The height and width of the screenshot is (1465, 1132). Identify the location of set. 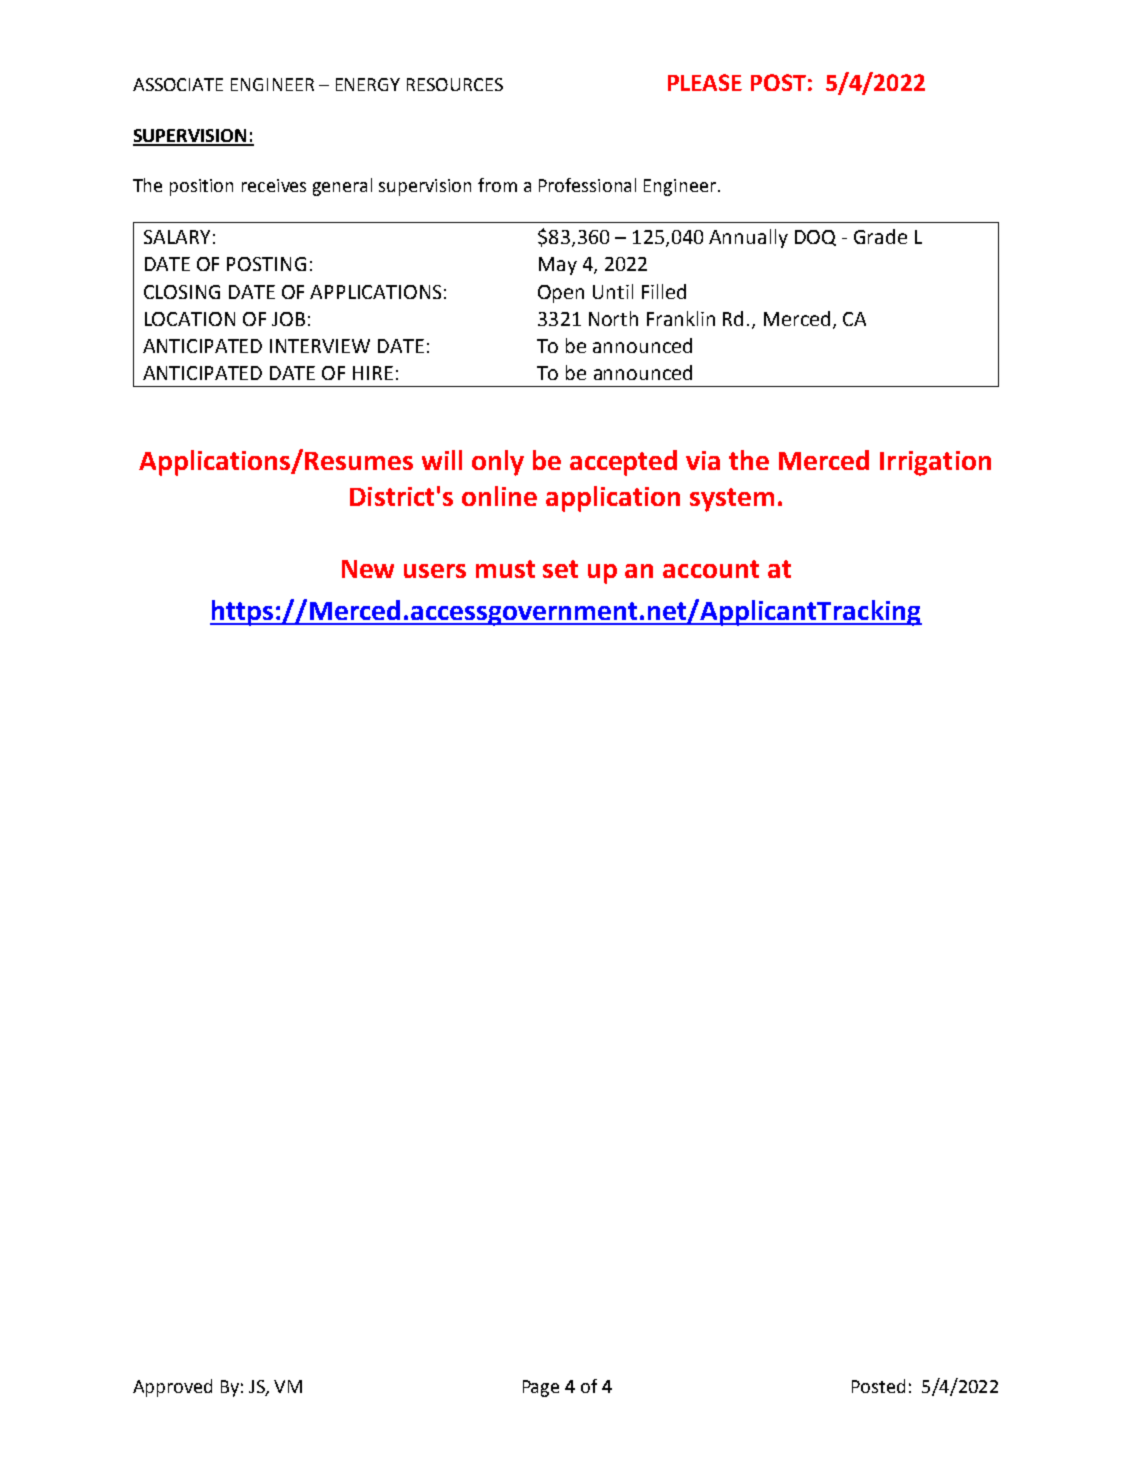
(560, 569).
